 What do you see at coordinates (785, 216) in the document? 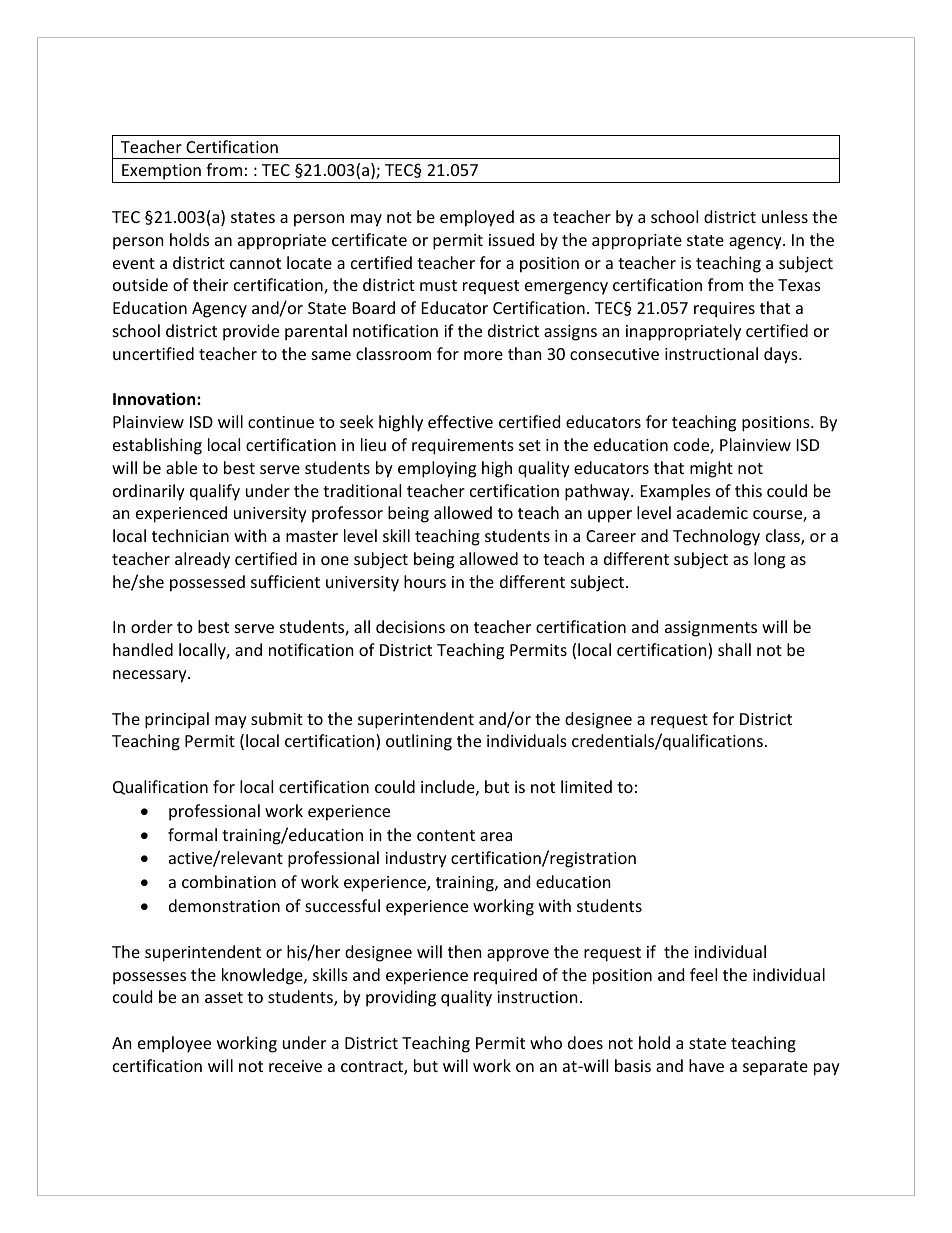
I see `unless` at bounding box center [785, 216].
